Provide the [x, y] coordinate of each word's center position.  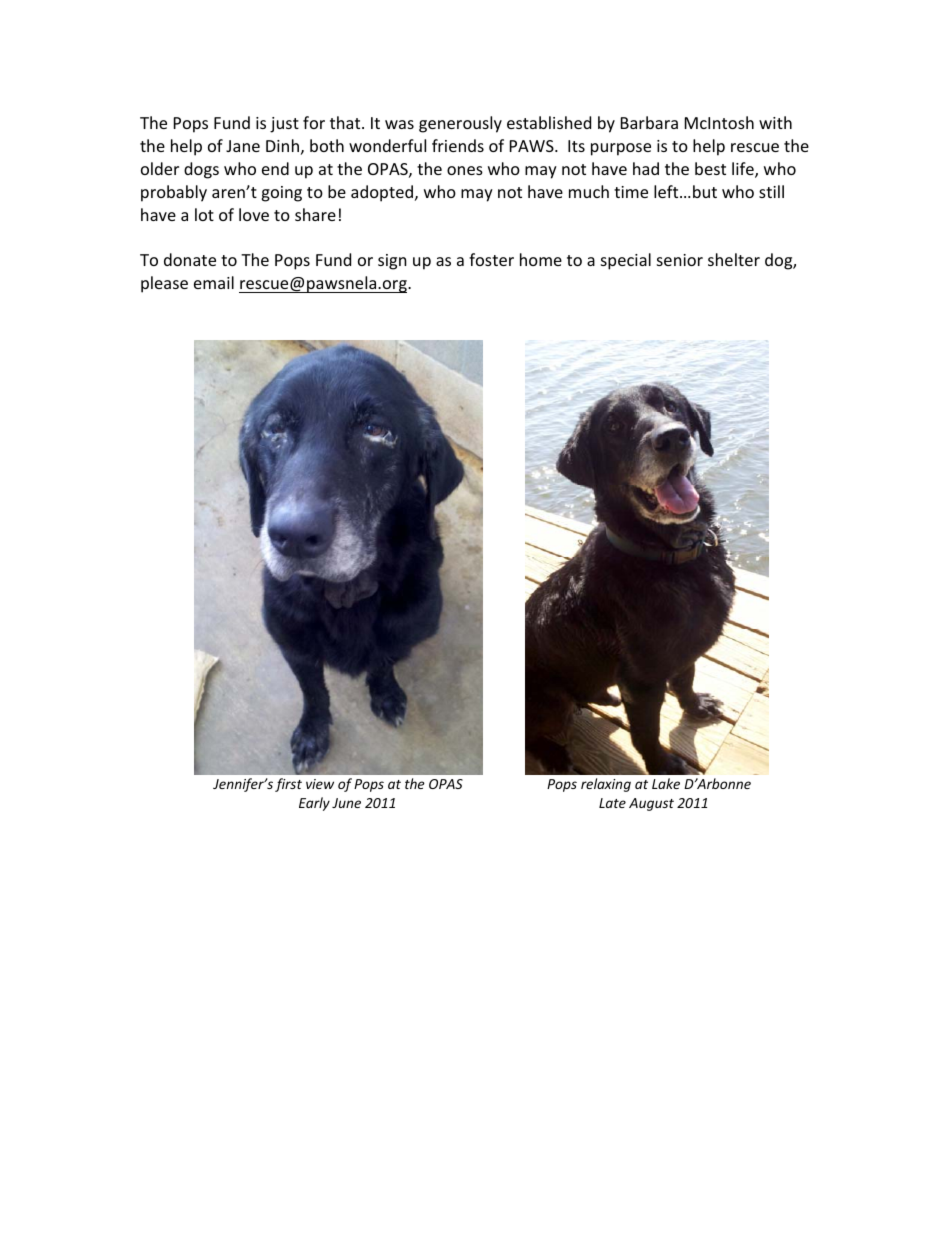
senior [680, 260]
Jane [243, 146]
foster [491, 259]
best [710, 168]
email [214, 282]
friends [458, 145]
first [288, 785]
